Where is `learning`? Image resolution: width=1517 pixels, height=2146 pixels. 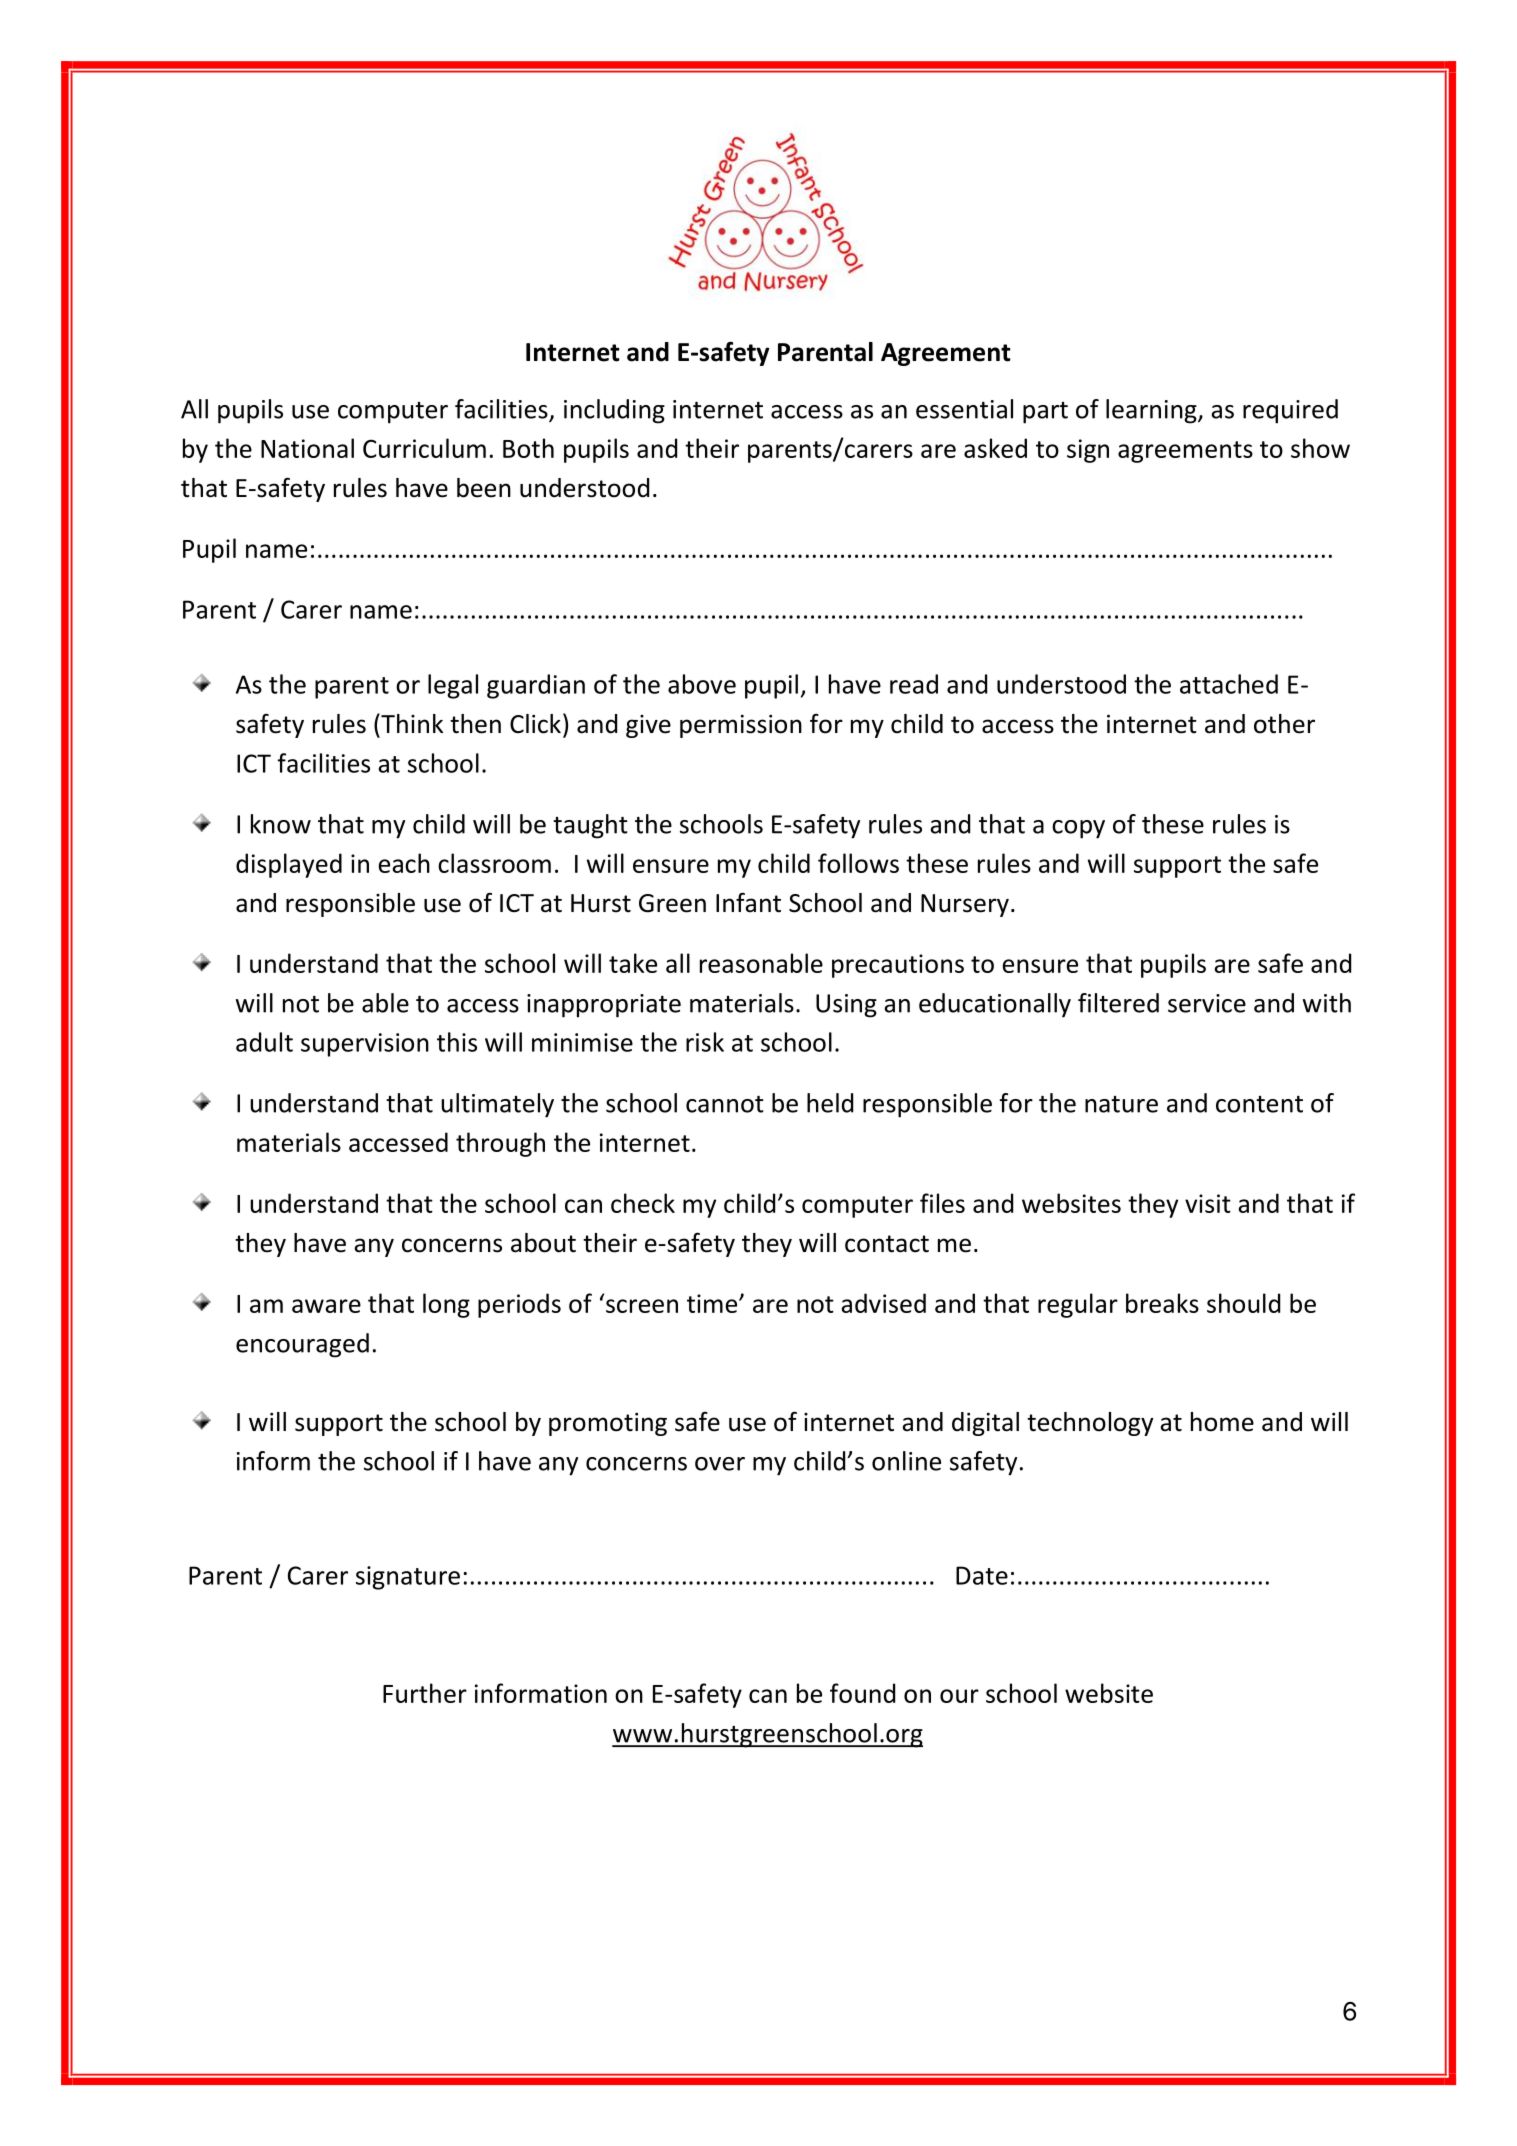
learning is located at coordinates (1152, 411).
